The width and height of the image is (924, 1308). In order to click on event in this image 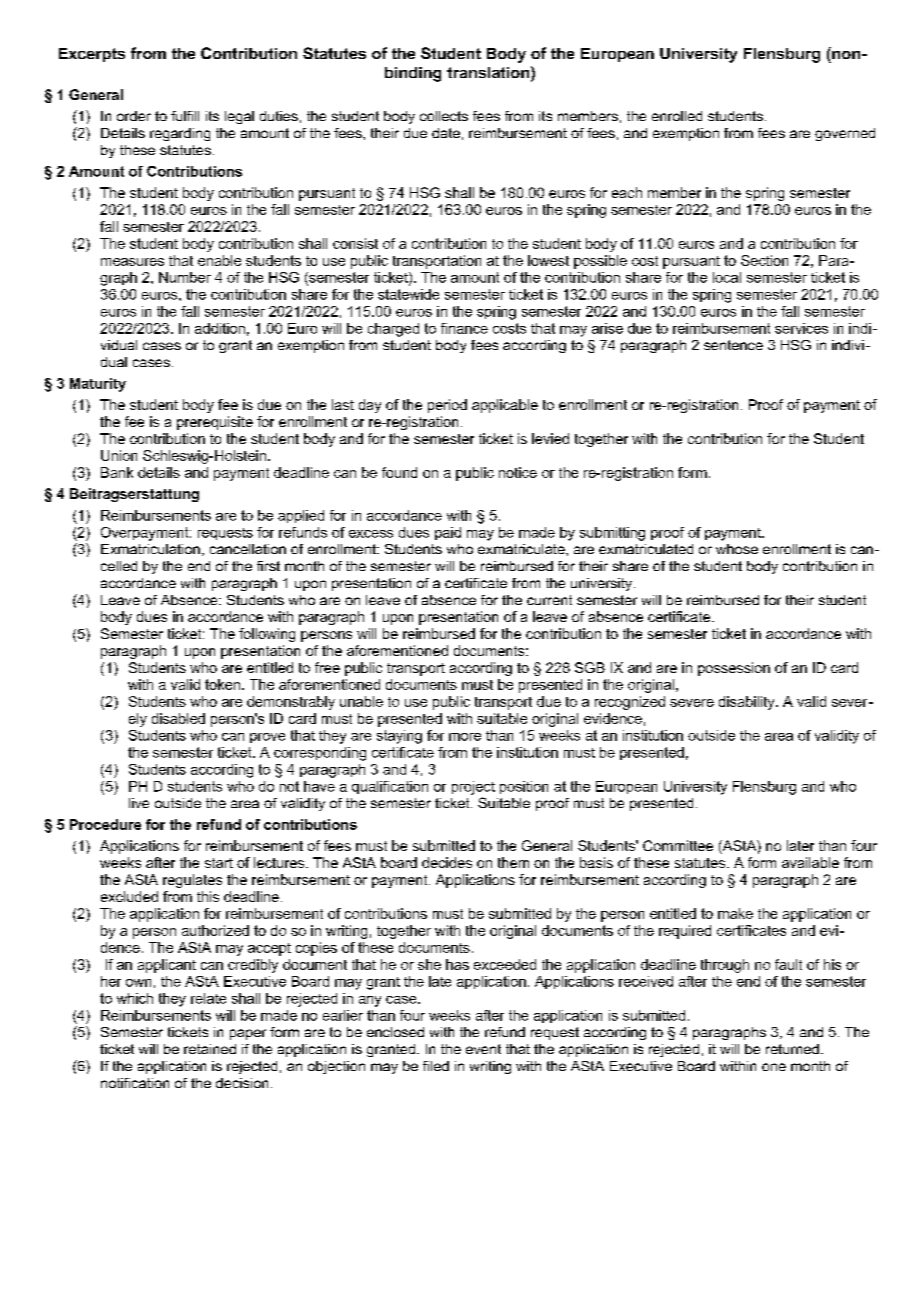, I will do `click(483, 1049)`.
